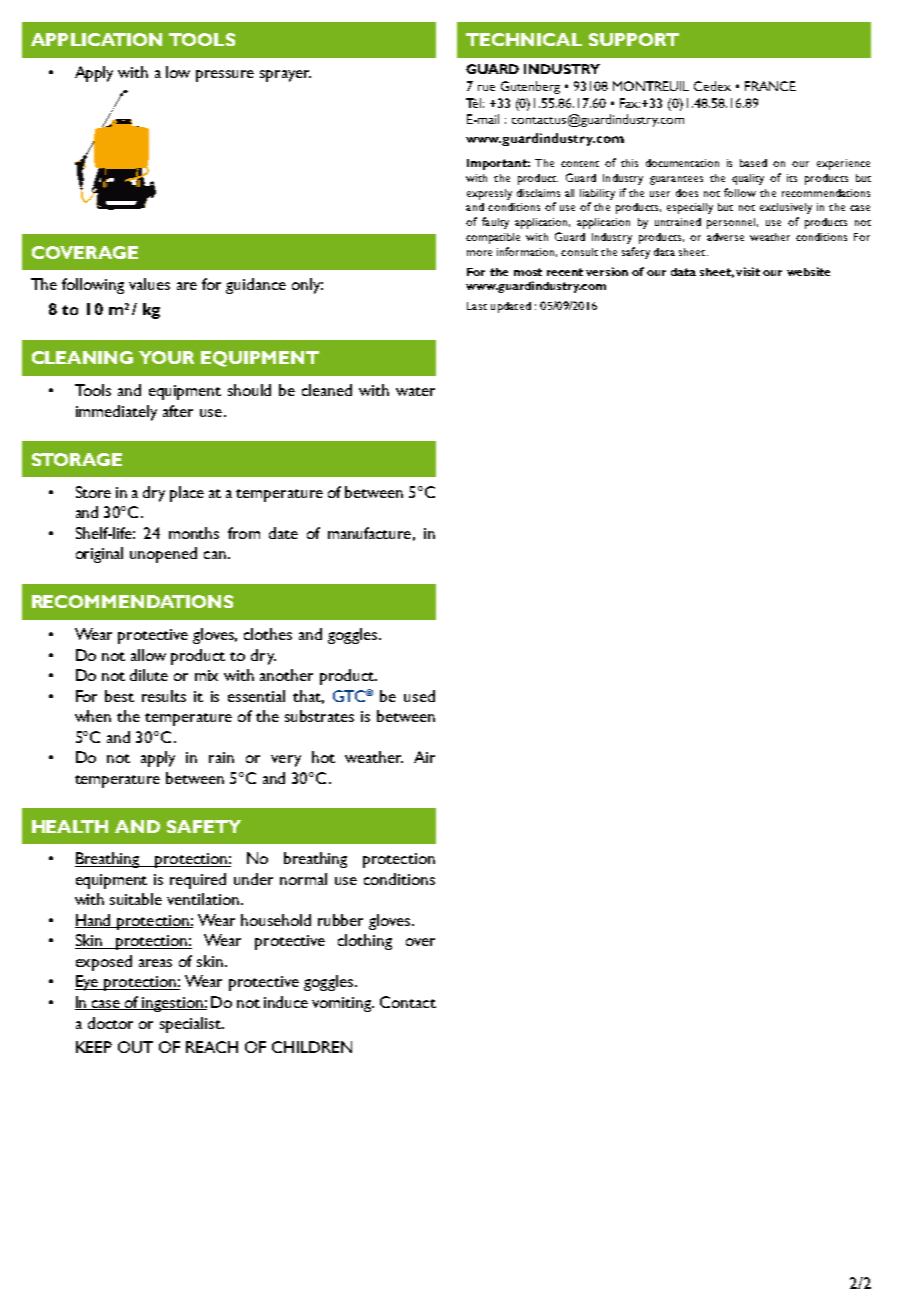 The image size is (924, 1308). I want to click on ingestion, so click(172, 1004).
